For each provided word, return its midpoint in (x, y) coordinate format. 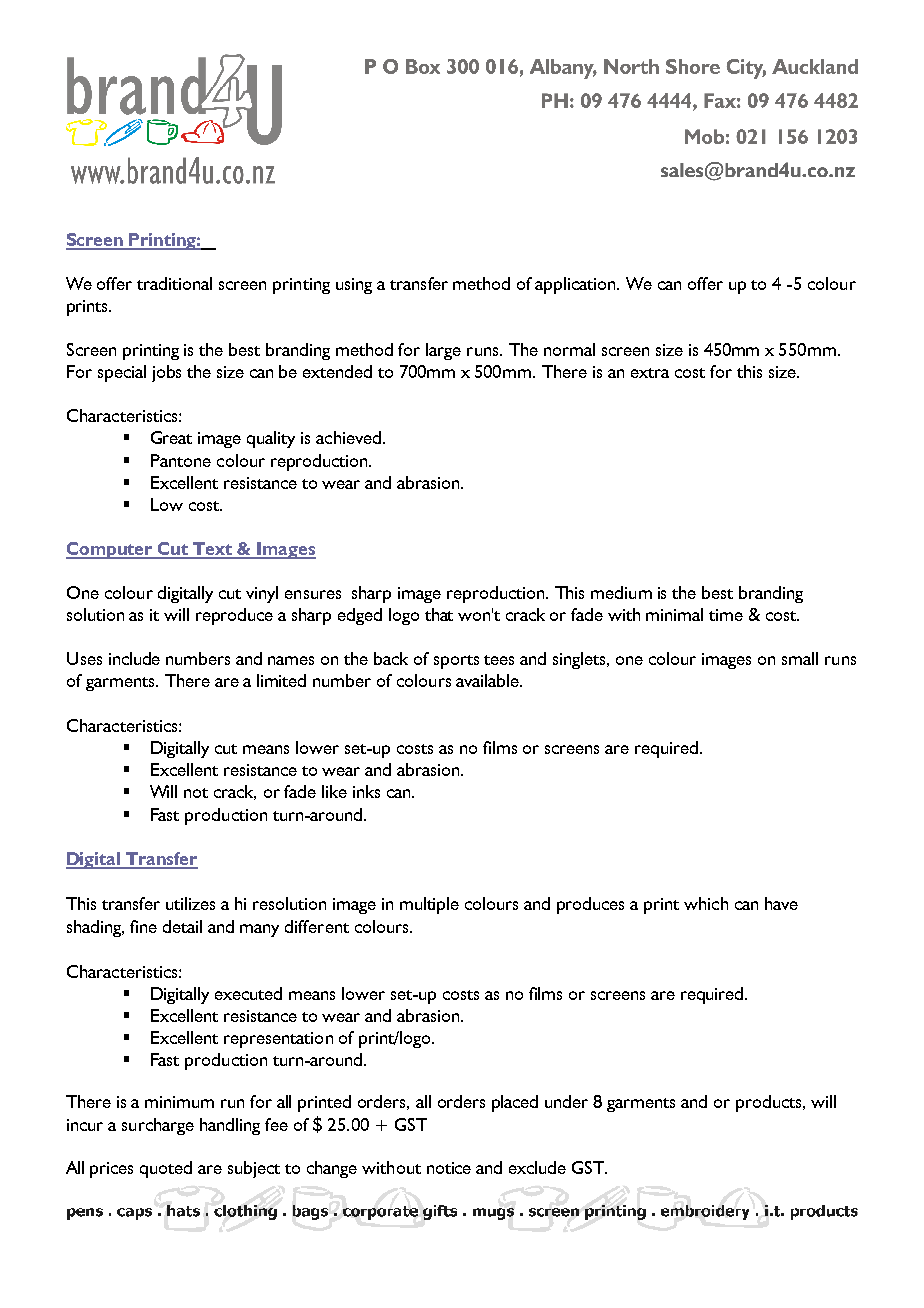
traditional (174, 283)
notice (449, 1168)
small (800, 658)
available (488, 680)
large (443, 351)
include (134, 658)
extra (650, 373)
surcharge (158, 1126)
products (770, 1103)
